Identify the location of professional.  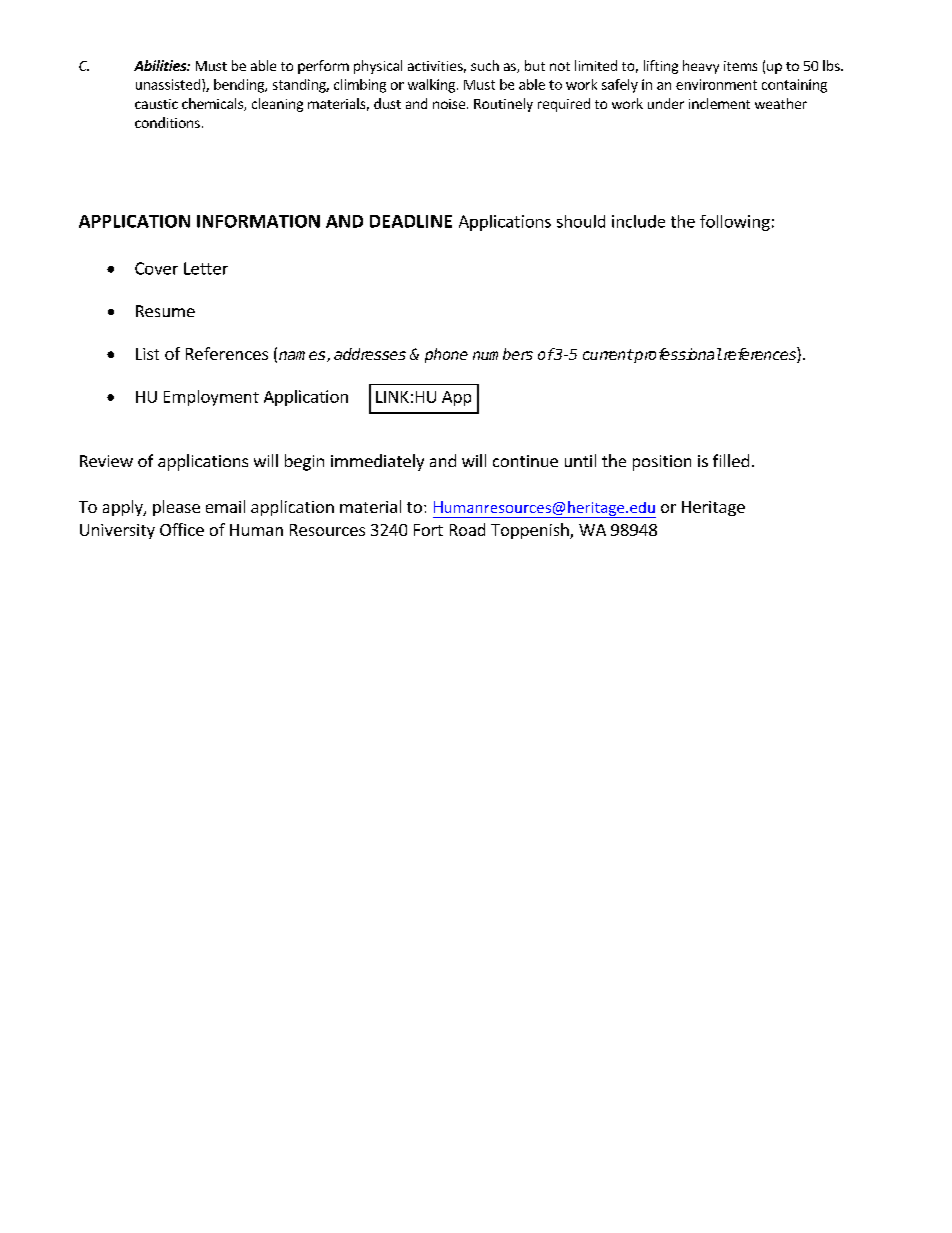
(677, 355).
